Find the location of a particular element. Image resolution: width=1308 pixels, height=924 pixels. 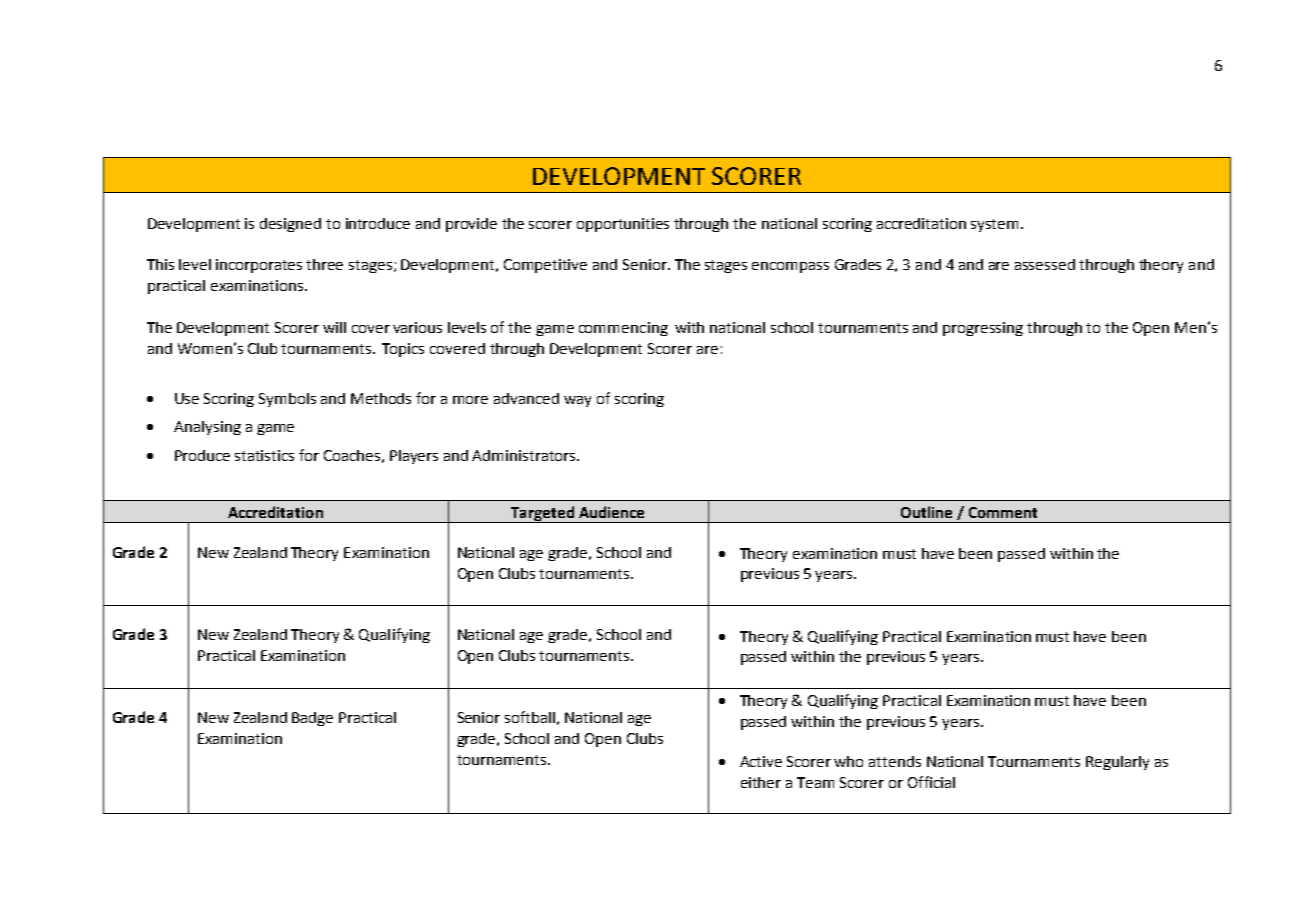

Badge is located at coordinates (312, 719).
